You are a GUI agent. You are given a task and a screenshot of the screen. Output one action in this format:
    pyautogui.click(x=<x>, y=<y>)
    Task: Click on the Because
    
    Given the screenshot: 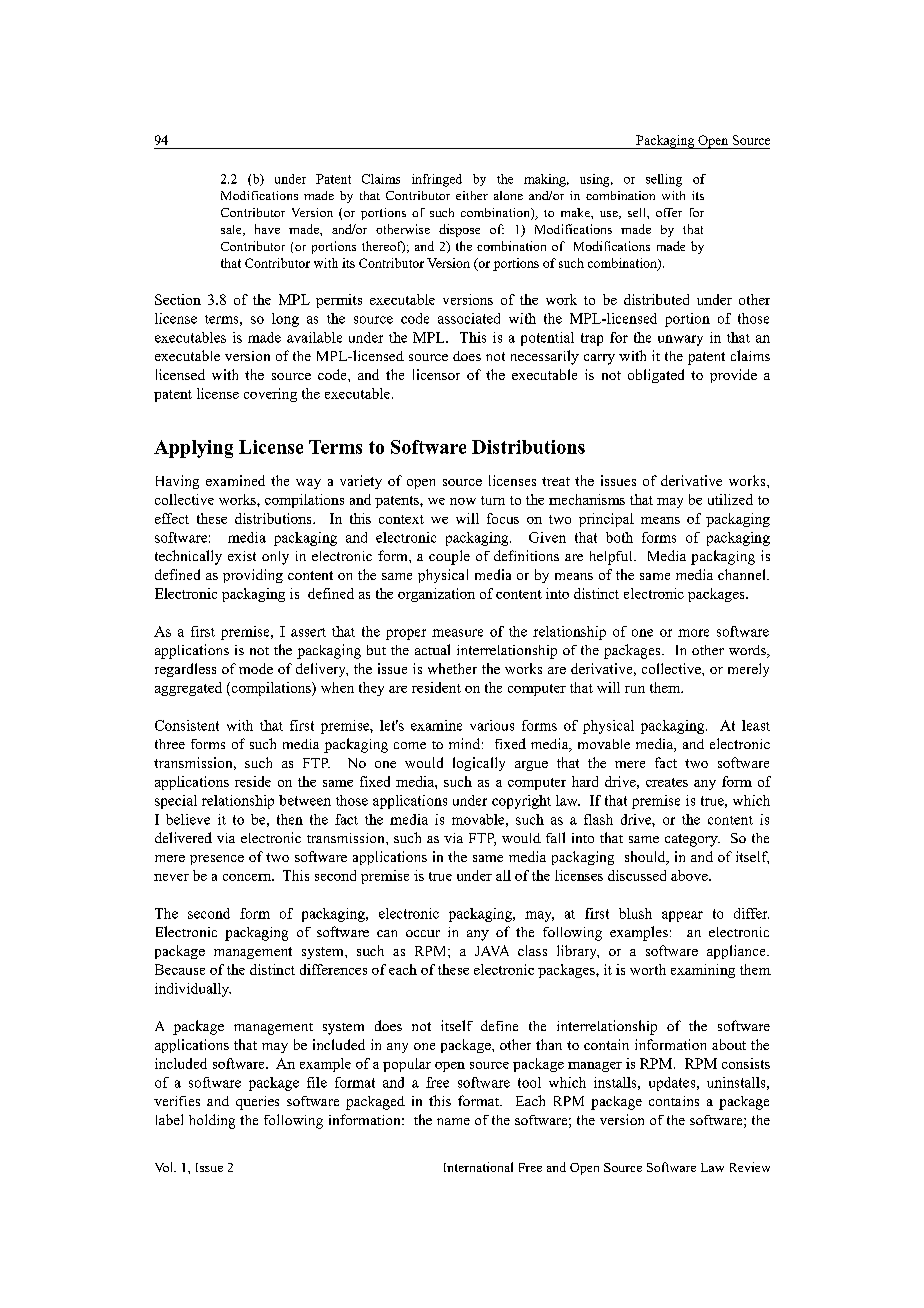 What is the action you would take?
    pyautogui.click(x=180, y=969)
